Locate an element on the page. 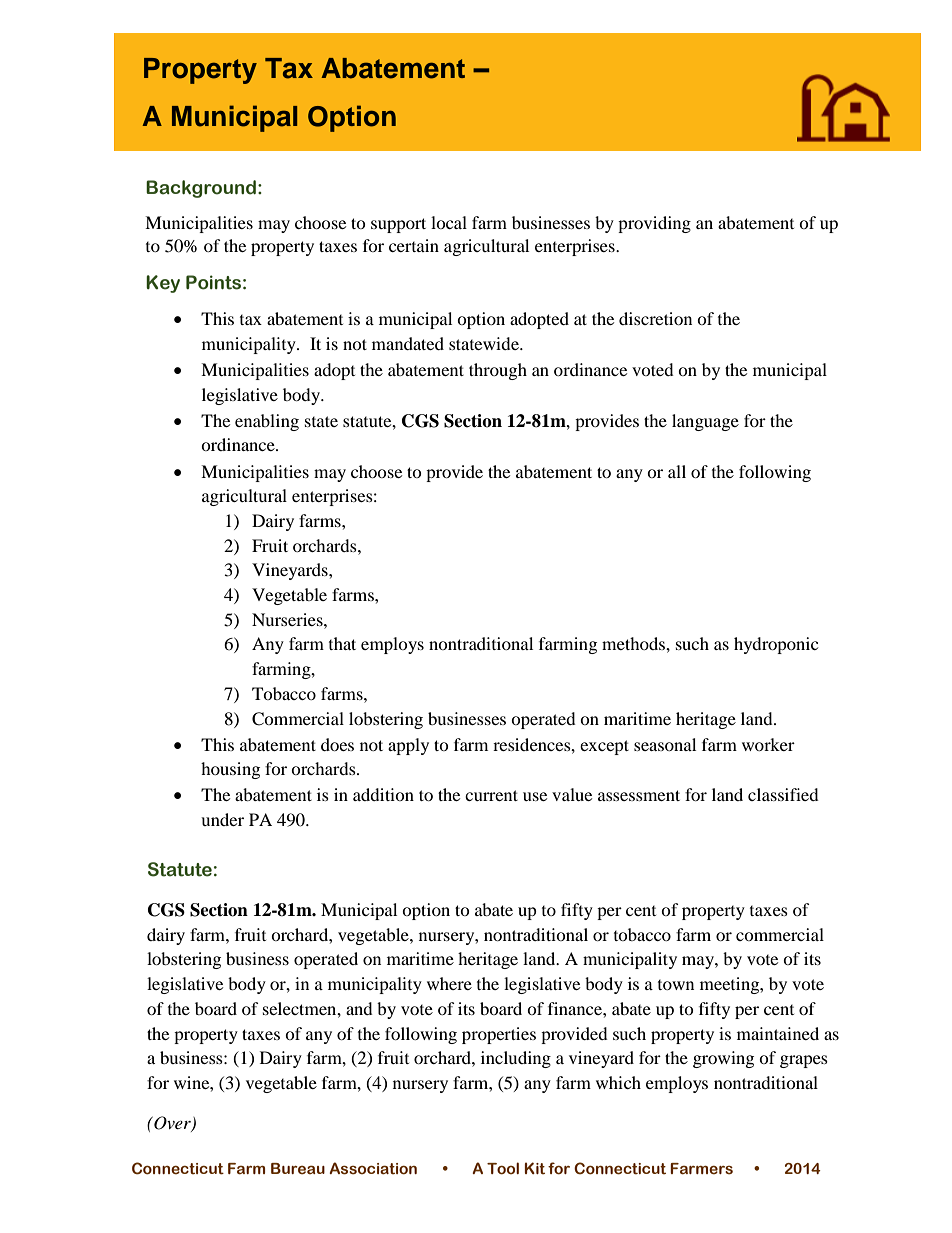  Background is located at coordinates (201, 189).
